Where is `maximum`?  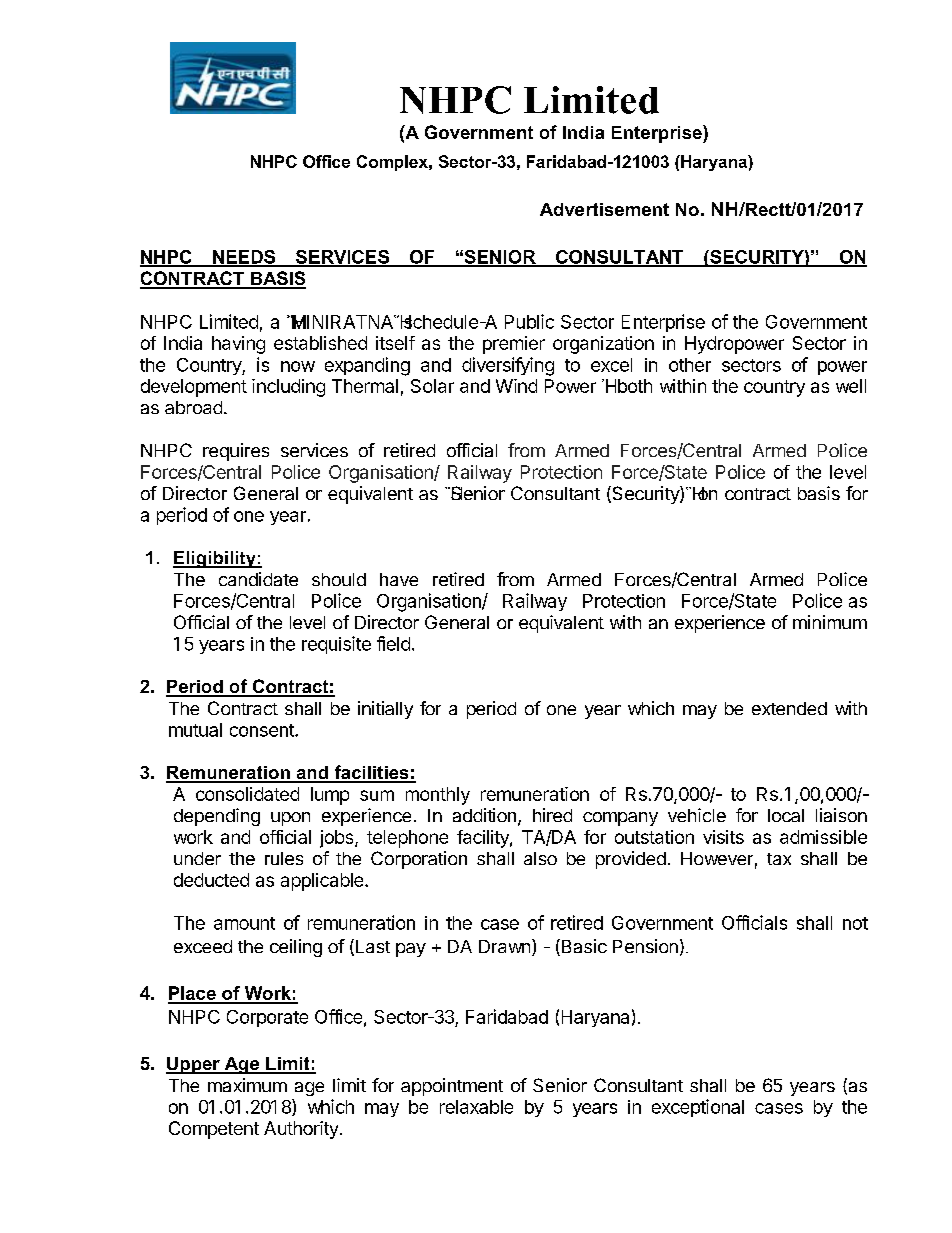 maximum is located at coordinates (247, 1085).
